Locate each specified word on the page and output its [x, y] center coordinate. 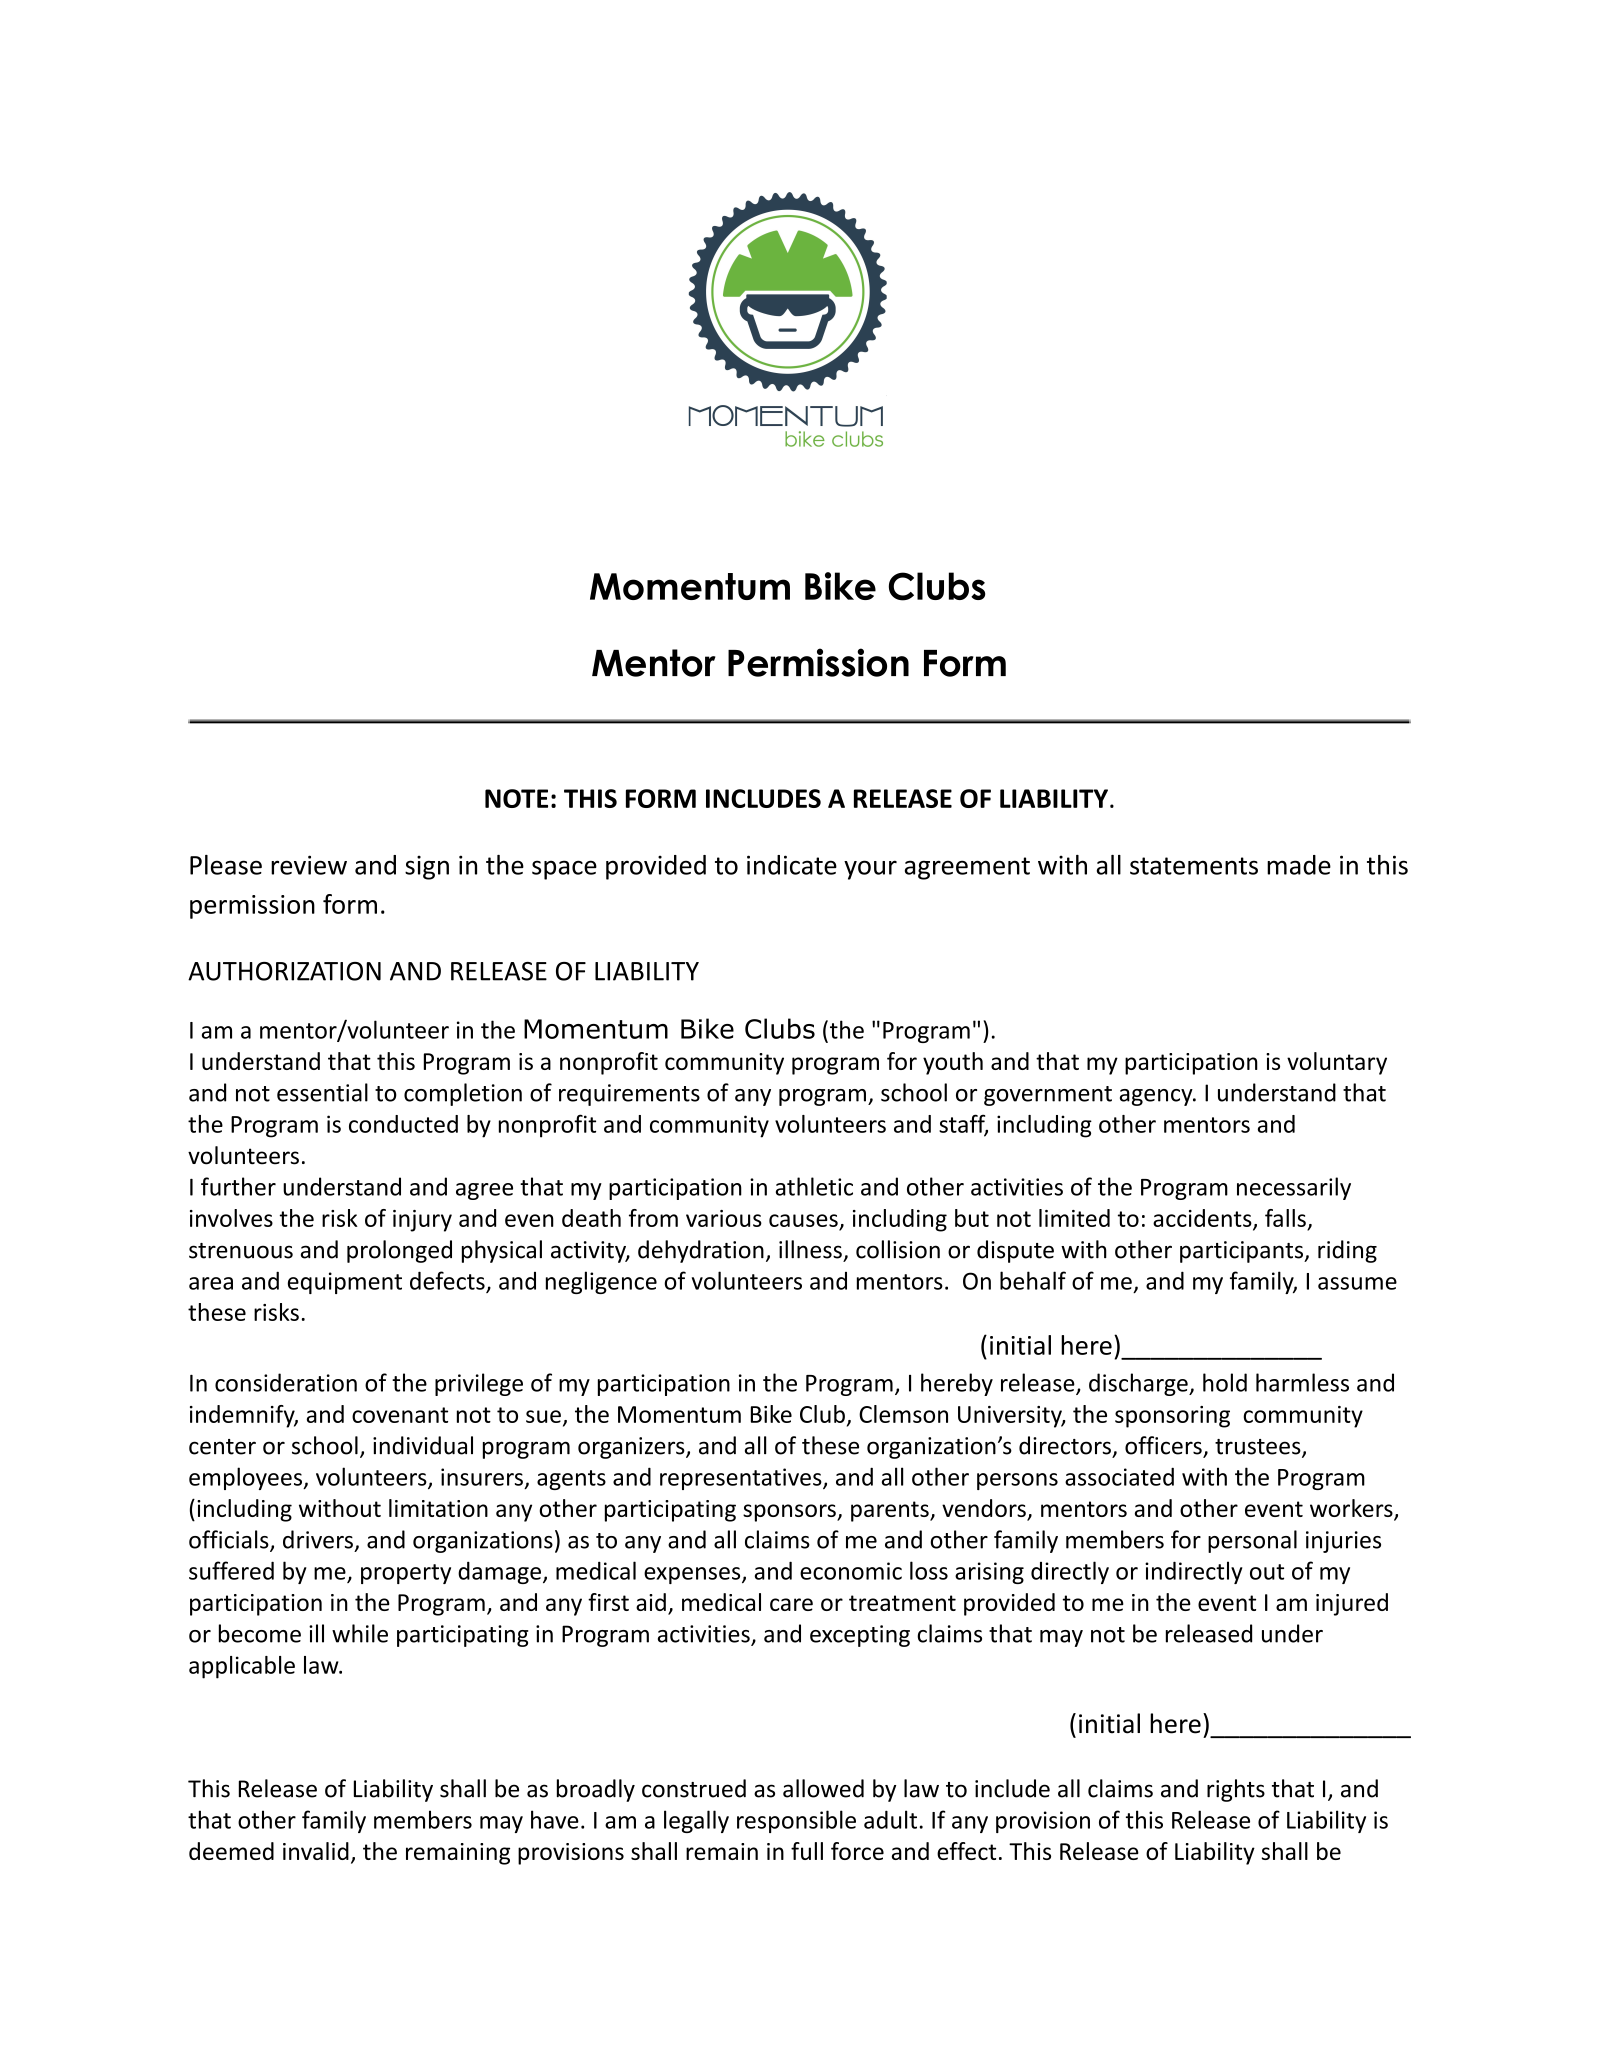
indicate [792, 865]
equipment [345, 1283]
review [309, 865]
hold [1225, 1382]
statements [1194, 866]
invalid [316, 1851]
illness [810, 1249]
